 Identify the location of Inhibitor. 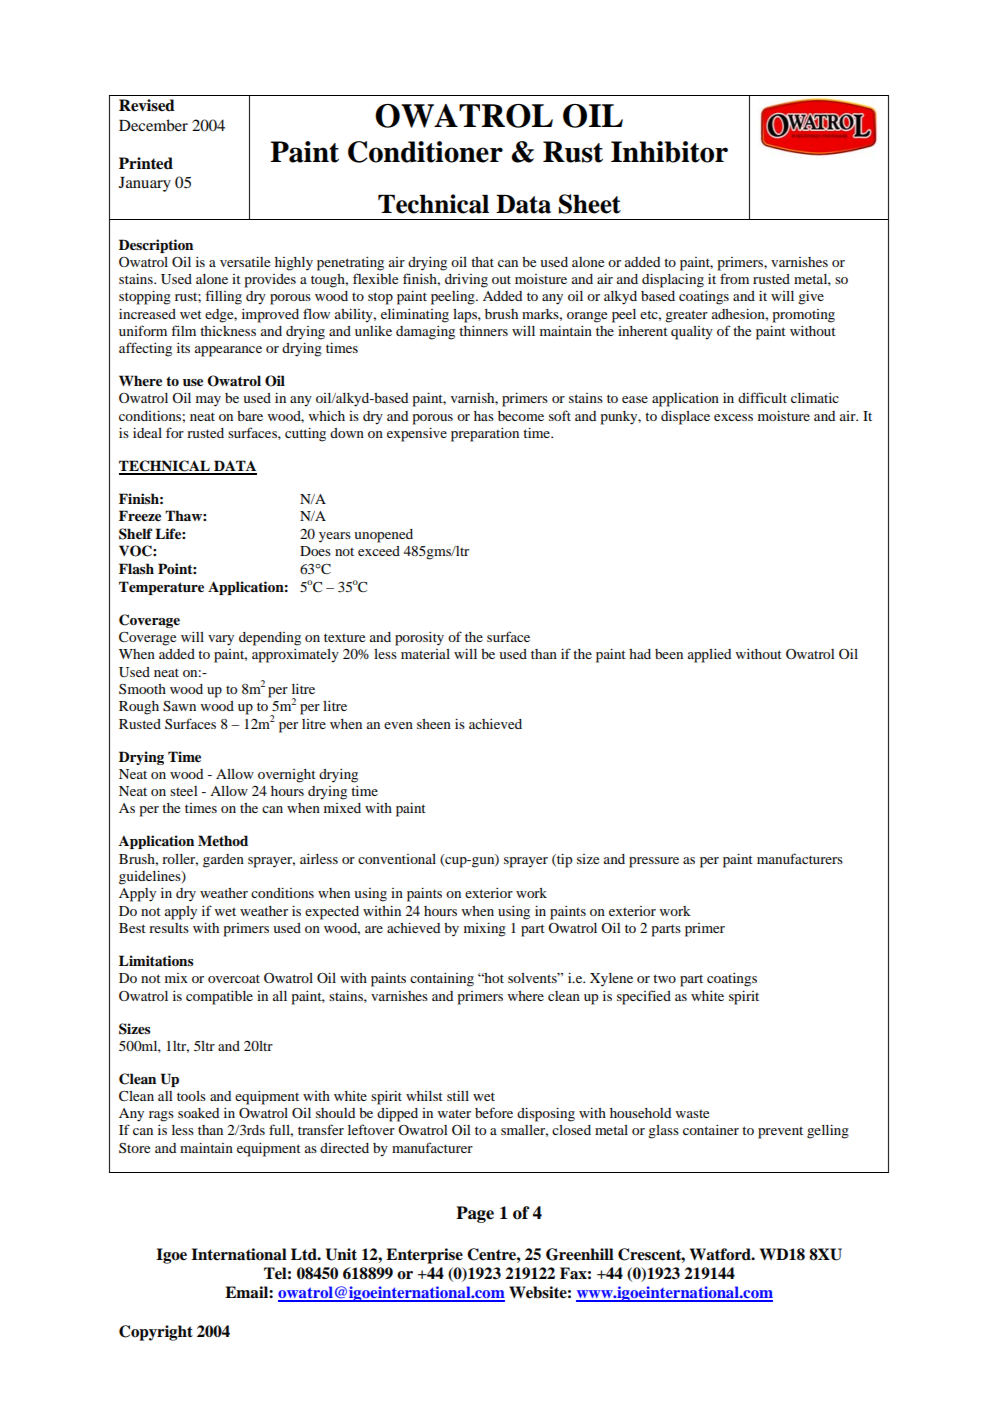
(669, 152).
